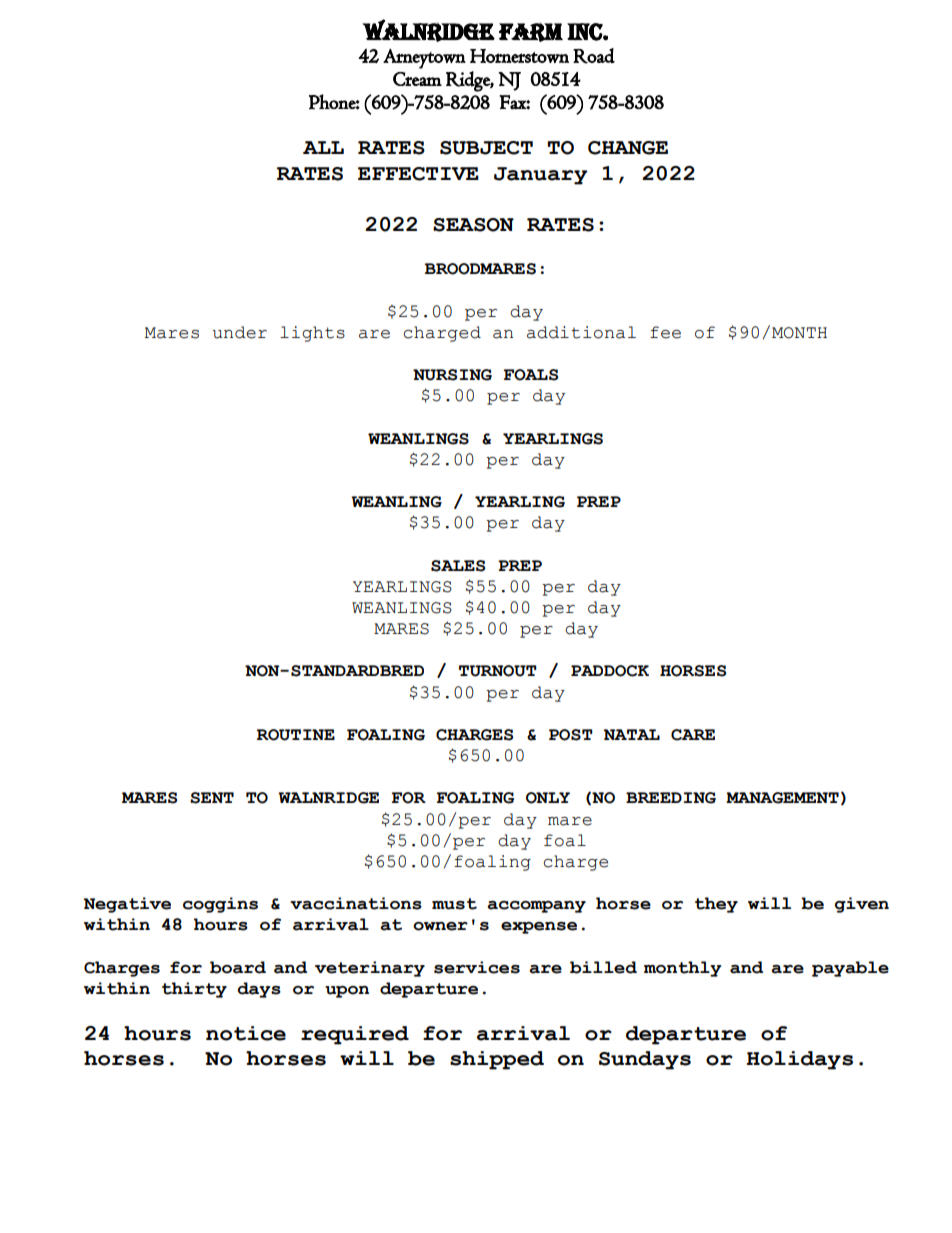  I want to click on ALL, so click(323, 147).
